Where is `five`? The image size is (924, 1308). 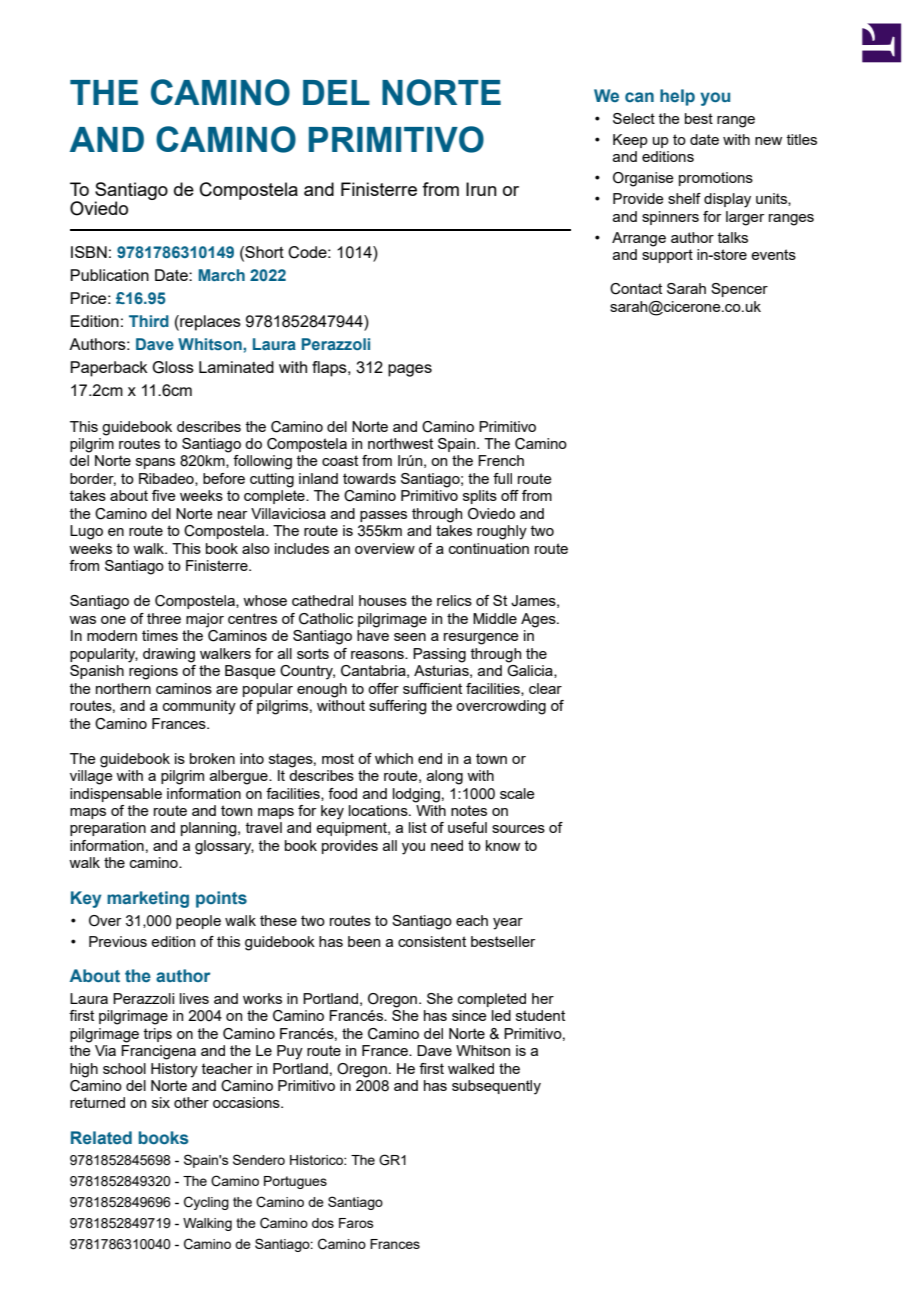 five is located at coordinates (164, 495).
